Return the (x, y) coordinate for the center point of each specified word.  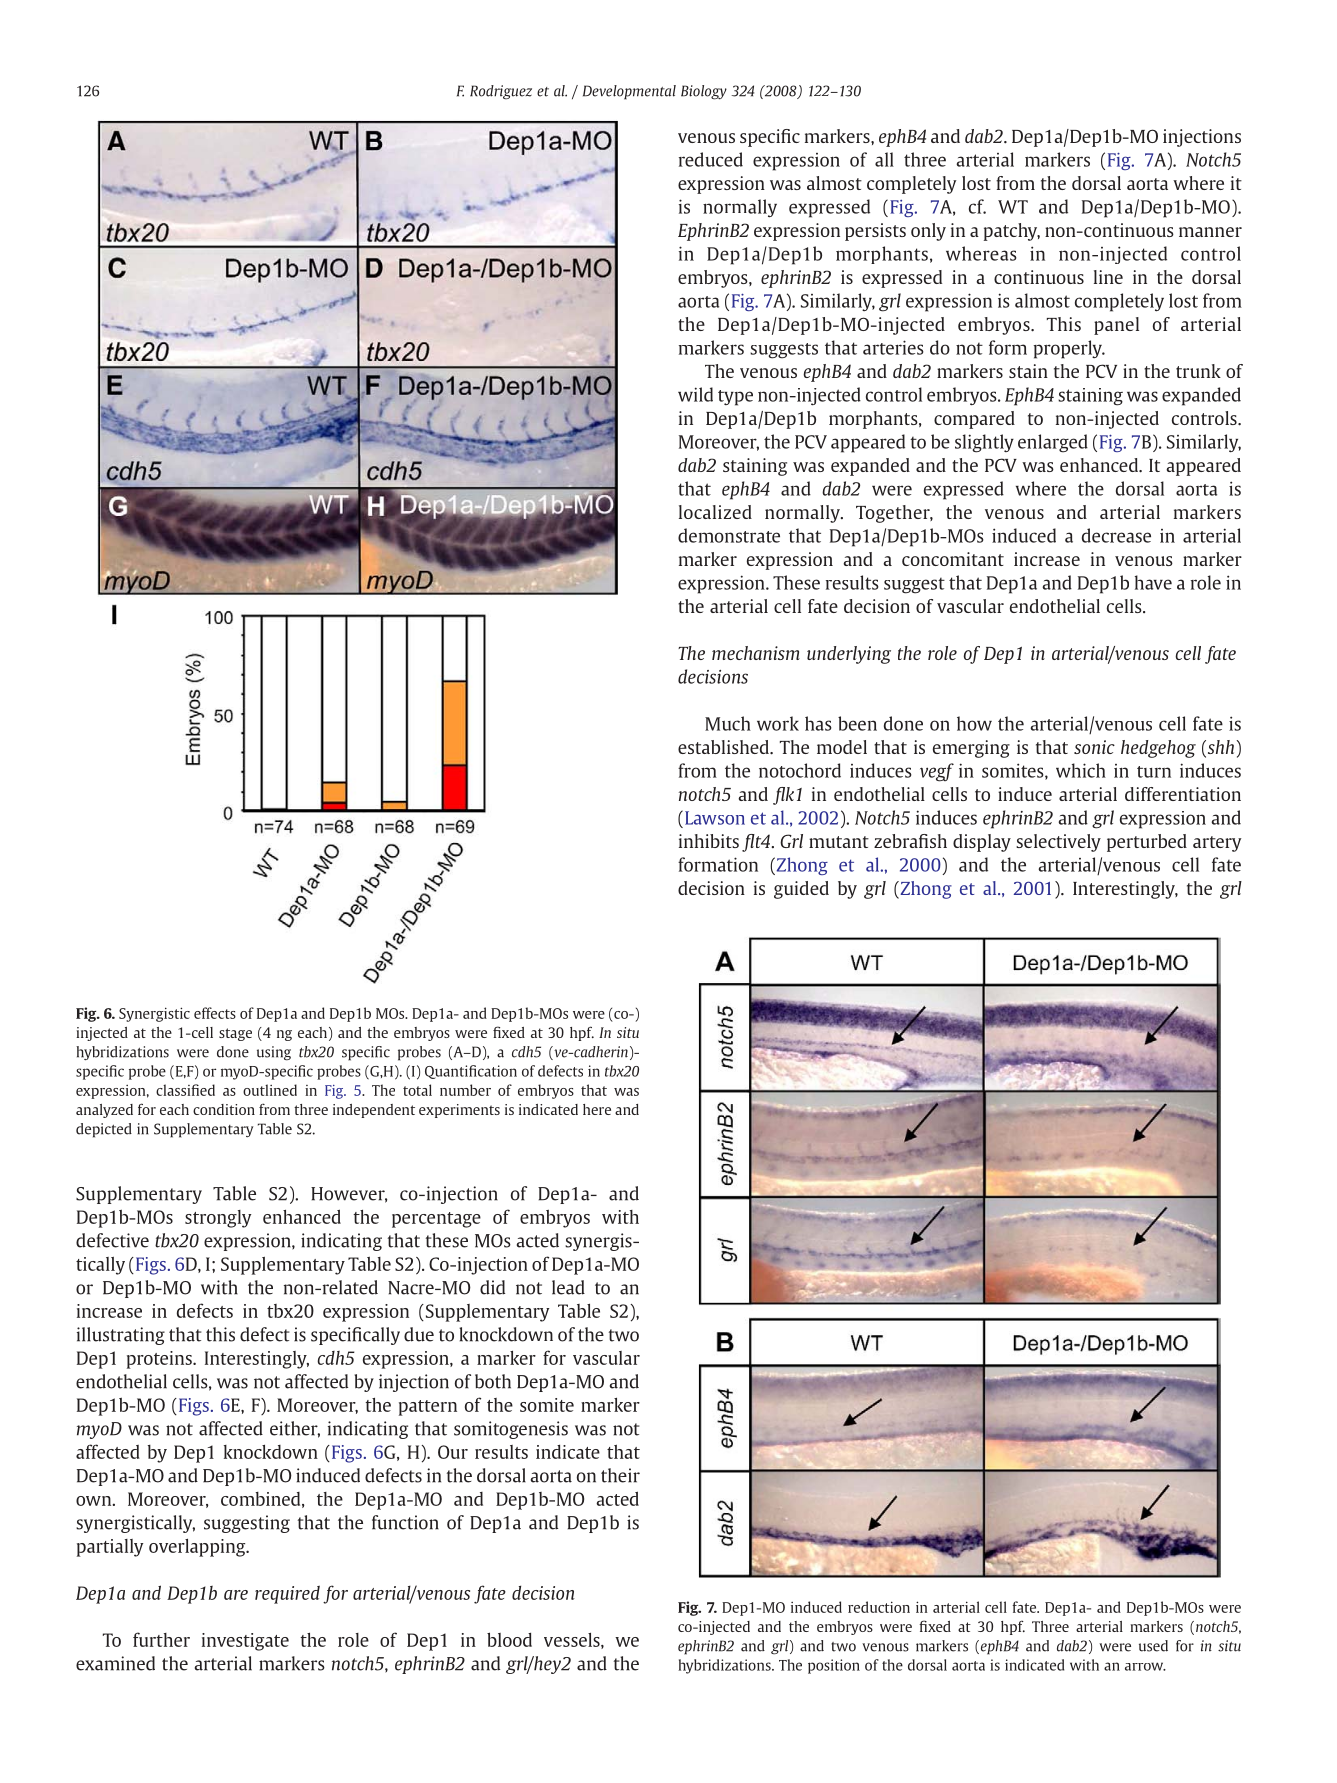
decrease (1116, 535)
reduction (879, 1607)
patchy (1012, 232)
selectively (1058, 843)
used (1153, 1646)
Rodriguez (501, 92)
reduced (711, 159)
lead (568, 1287)
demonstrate (729, 535)
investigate (245, 1642)
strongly (218, 1219)
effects (215, 1013)
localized (715, 512)
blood (509, 1639)
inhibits (709, 841)
